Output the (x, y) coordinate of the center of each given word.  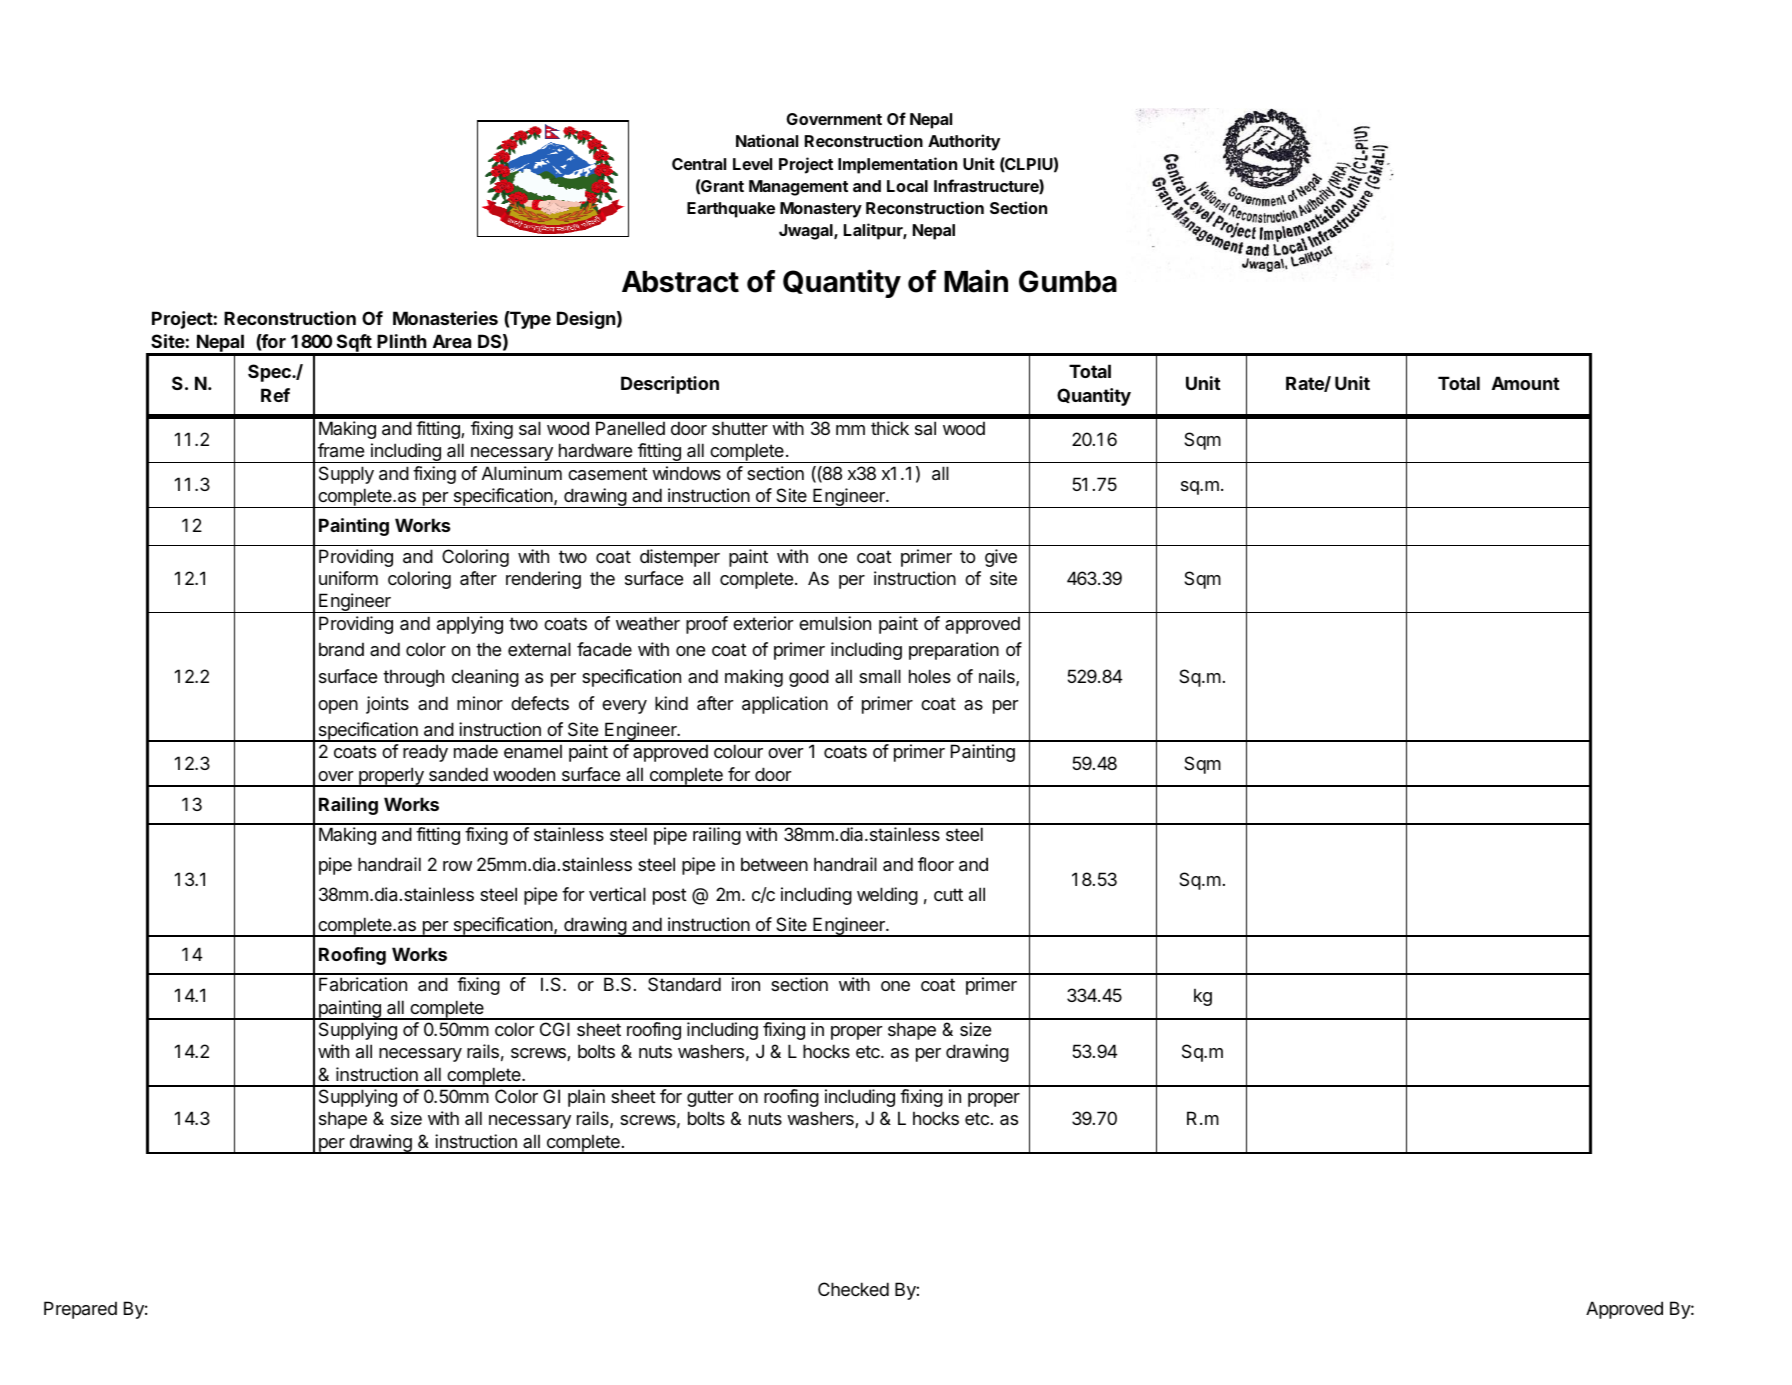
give (1001, 558)
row (457, 866)
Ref (275, 395)
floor (936, 864)
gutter (710, 1098)
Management (798, 188)
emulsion (835, 623)
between (774, 864)
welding (887, 896)
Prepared (80, 1310)
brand (341, 649)
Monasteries (445, 318)
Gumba (1068, 281)
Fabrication (363, 984)
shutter (740, 428)
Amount (1526, 383)
